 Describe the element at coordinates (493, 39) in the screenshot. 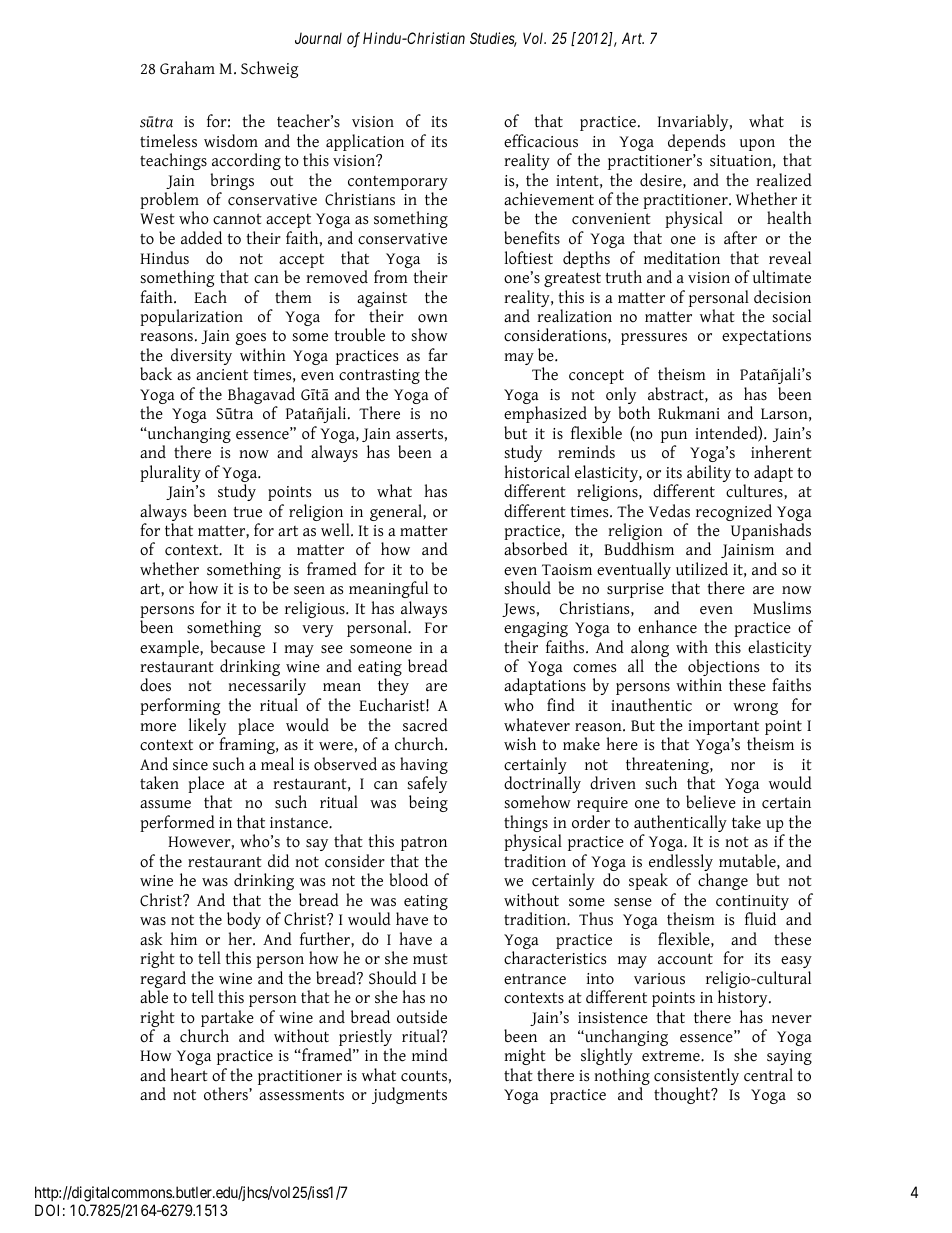

I see `Studies` at that location.
